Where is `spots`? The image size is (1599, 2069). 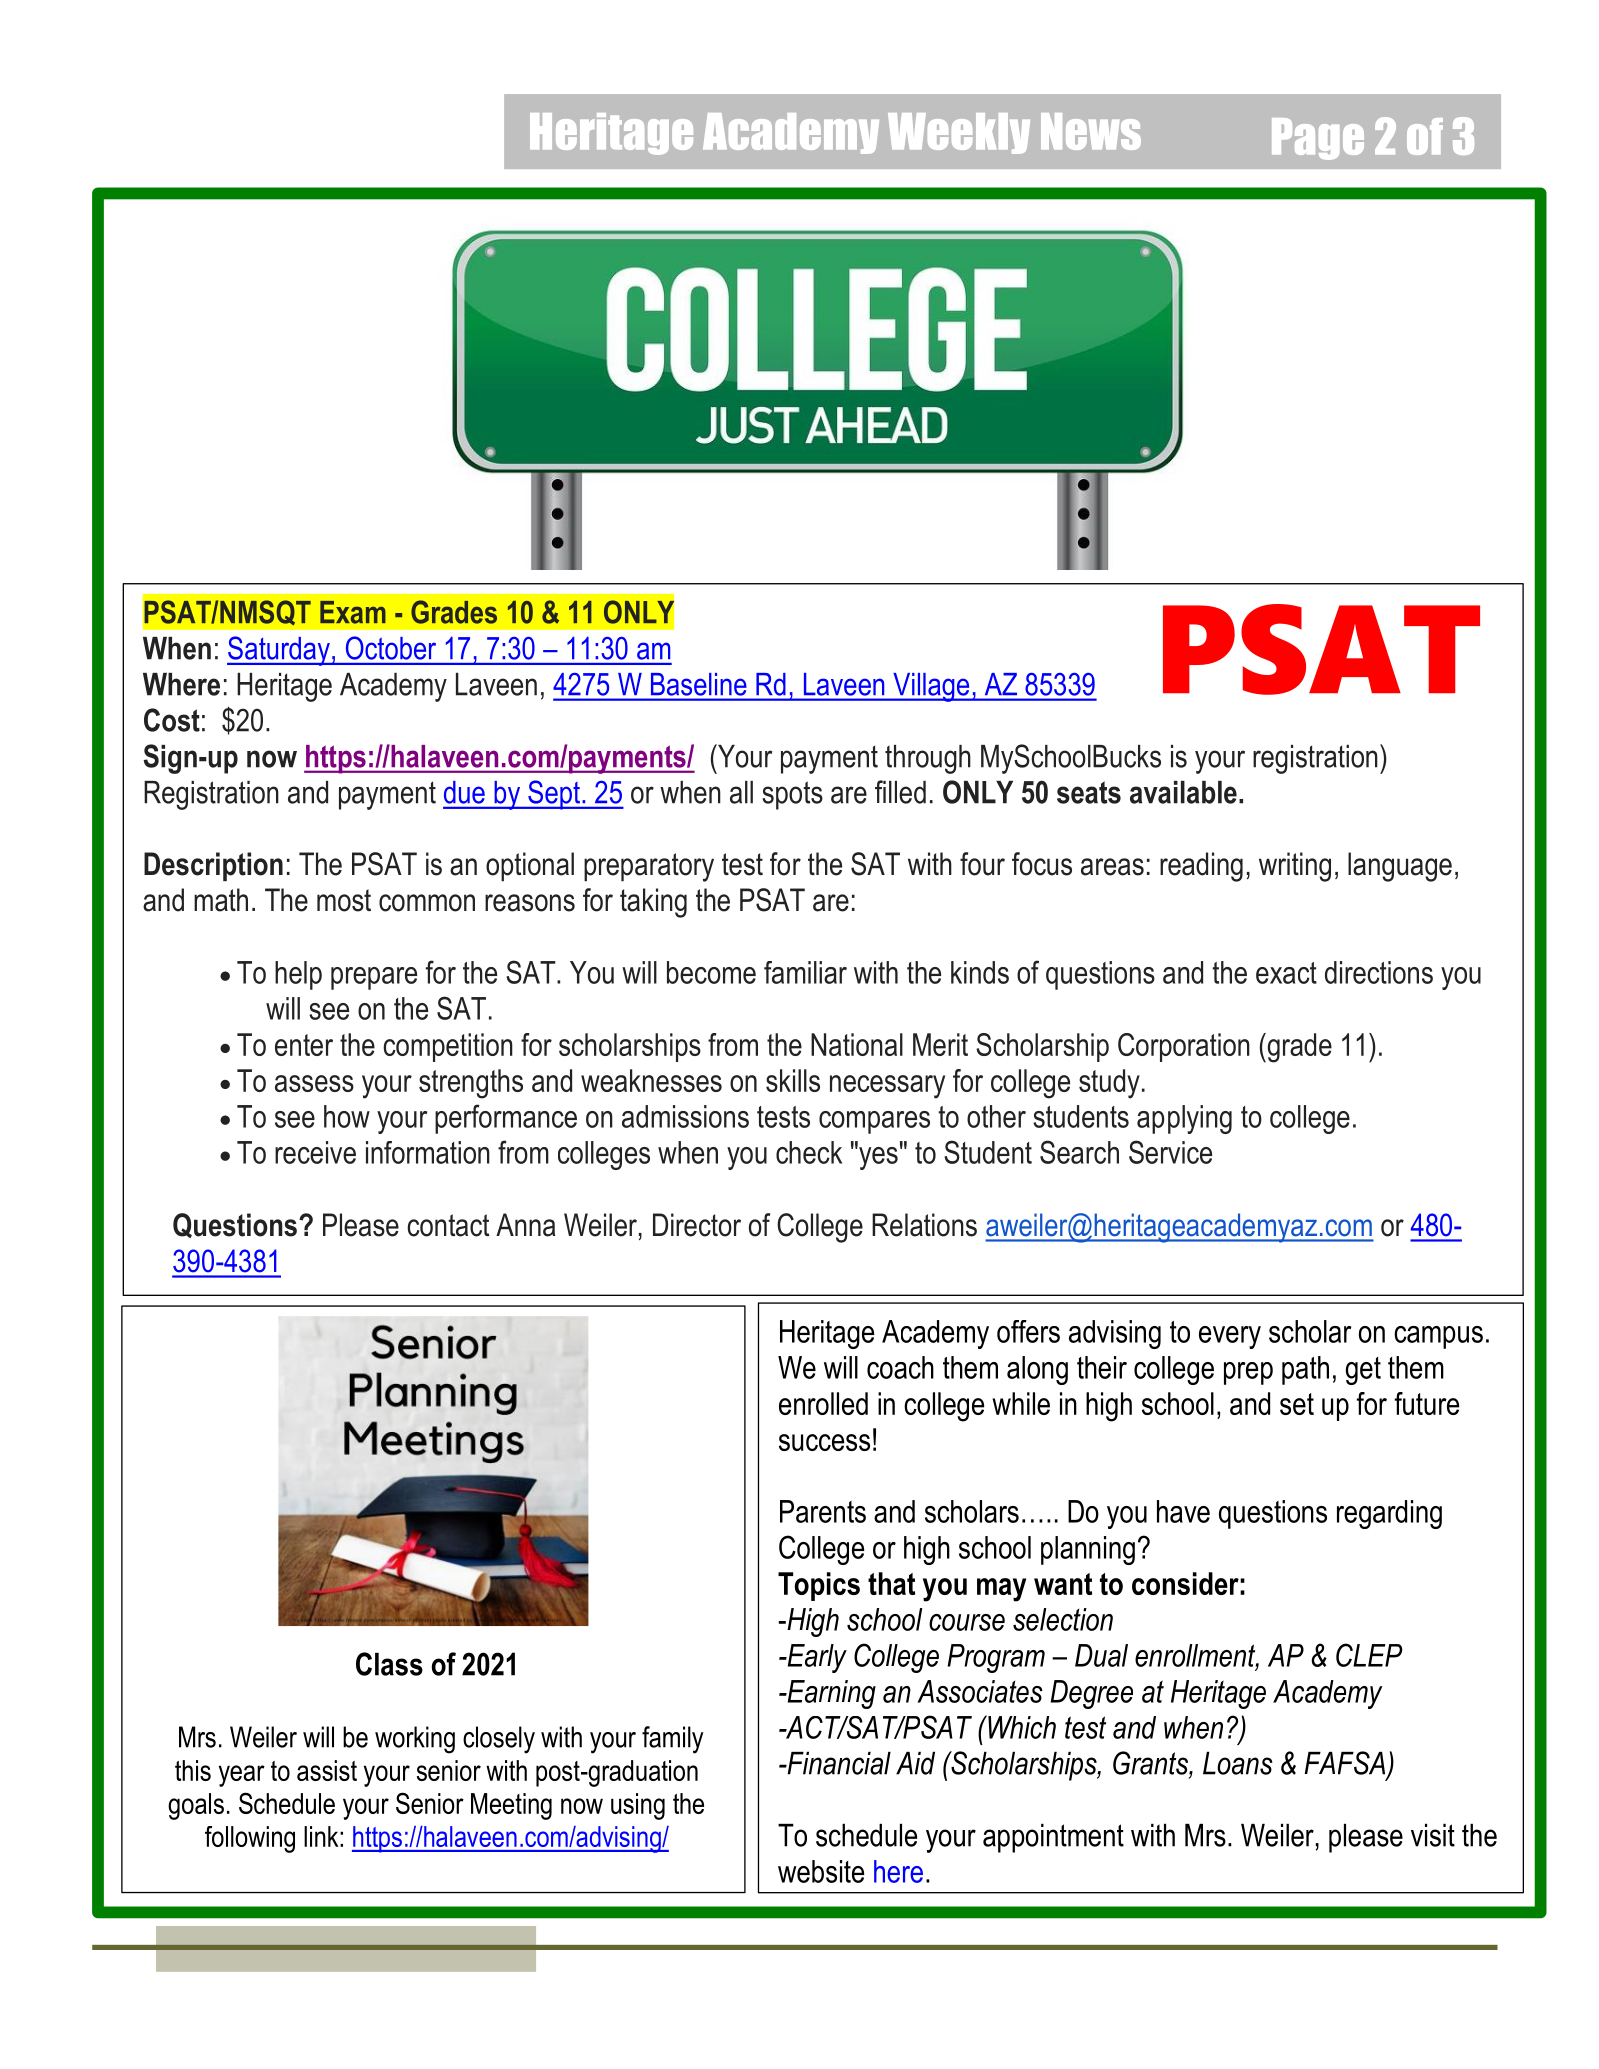
spots is located at coordinates (792, 795).
